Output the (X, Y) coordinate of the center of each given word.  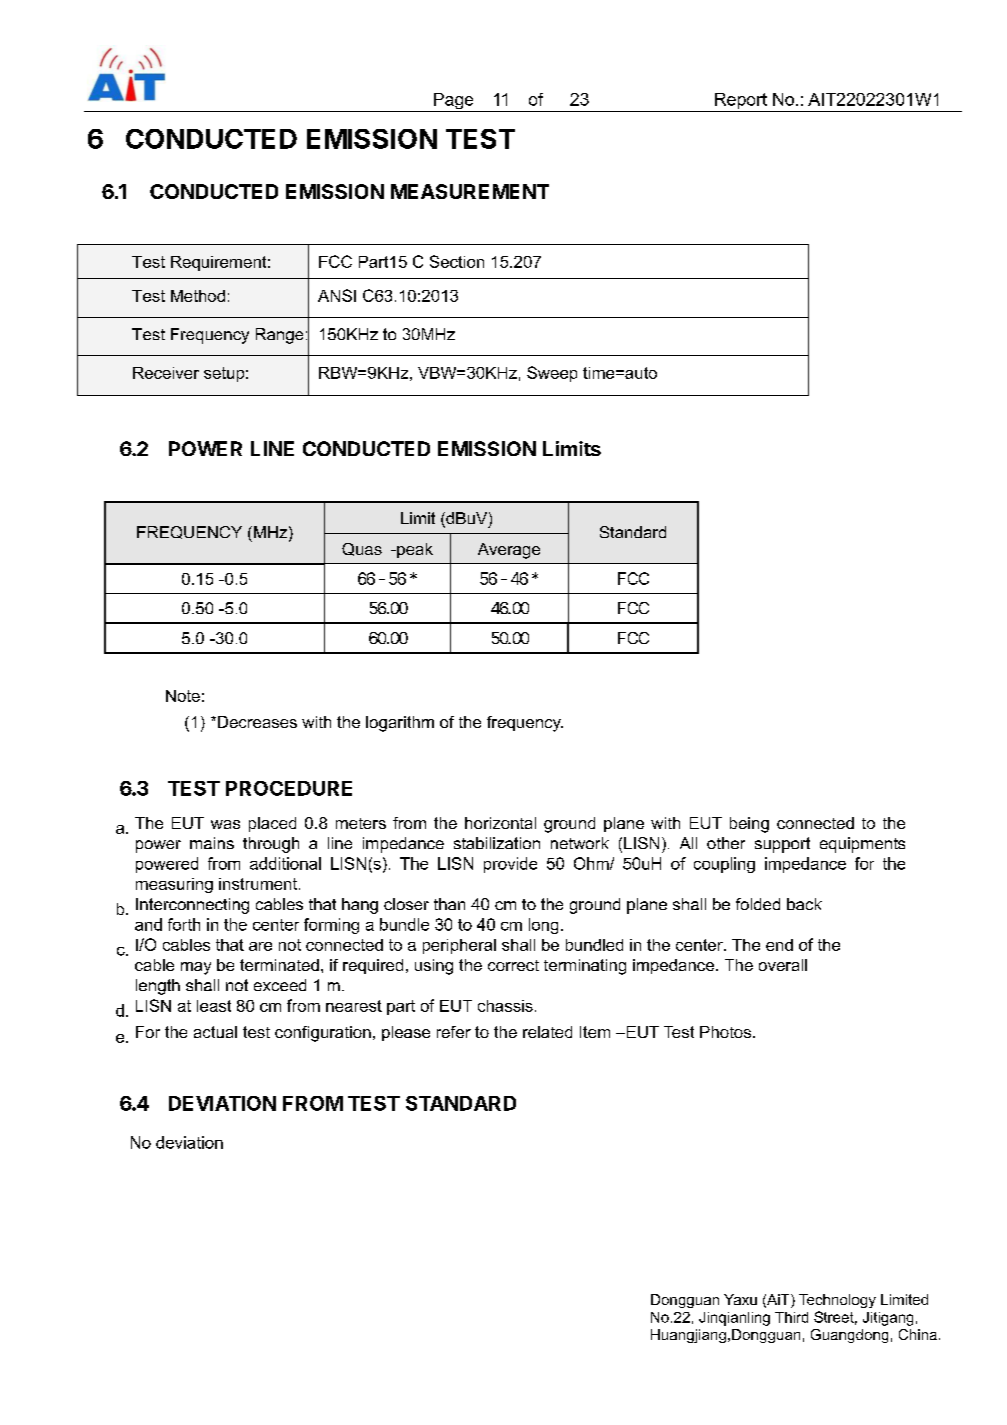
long (543, 926)
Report (741, 102)
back (804, 904)
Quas (362, 549)
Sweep (552, 374)
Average (509, 551)
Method (198, 296)
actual (215, 1032)
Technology (837, 1301)
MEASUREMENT (470, 191)
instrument (259, 884)
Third (791, 1317)
